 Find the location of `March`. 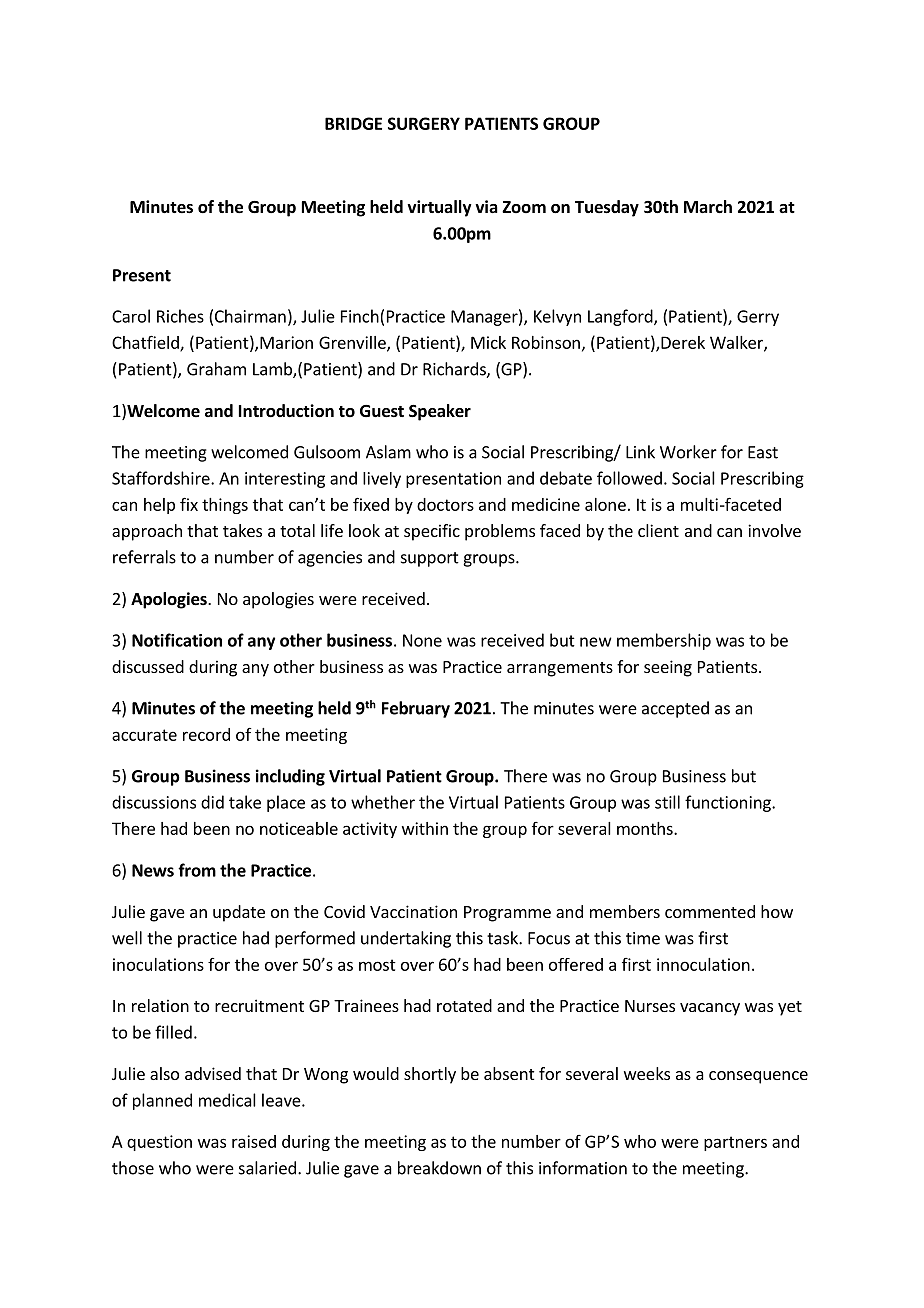

March is located at coordinates (708, 206).
